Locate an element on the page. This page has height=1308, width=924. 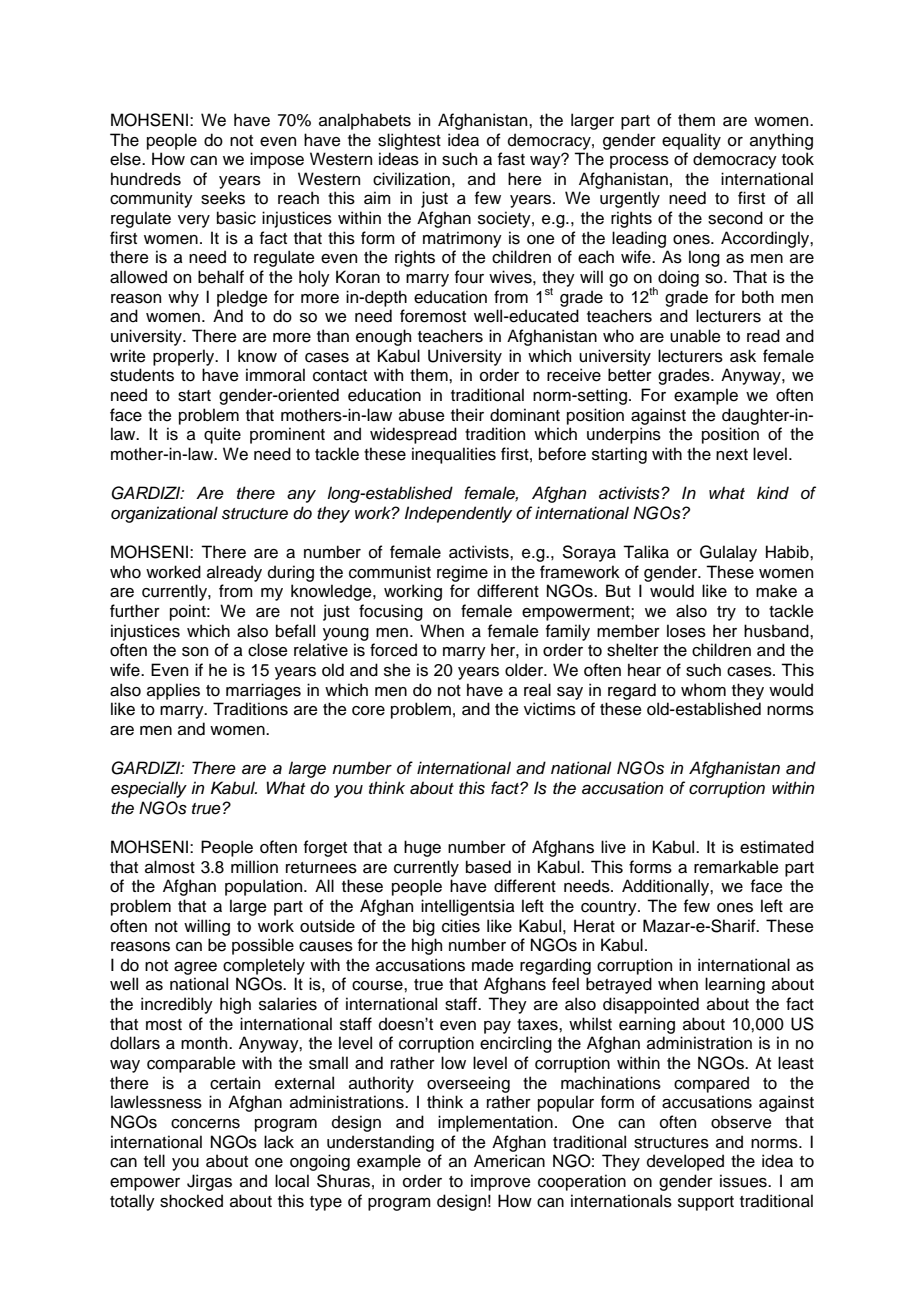
Independently is located at coordinates (458, 514).
